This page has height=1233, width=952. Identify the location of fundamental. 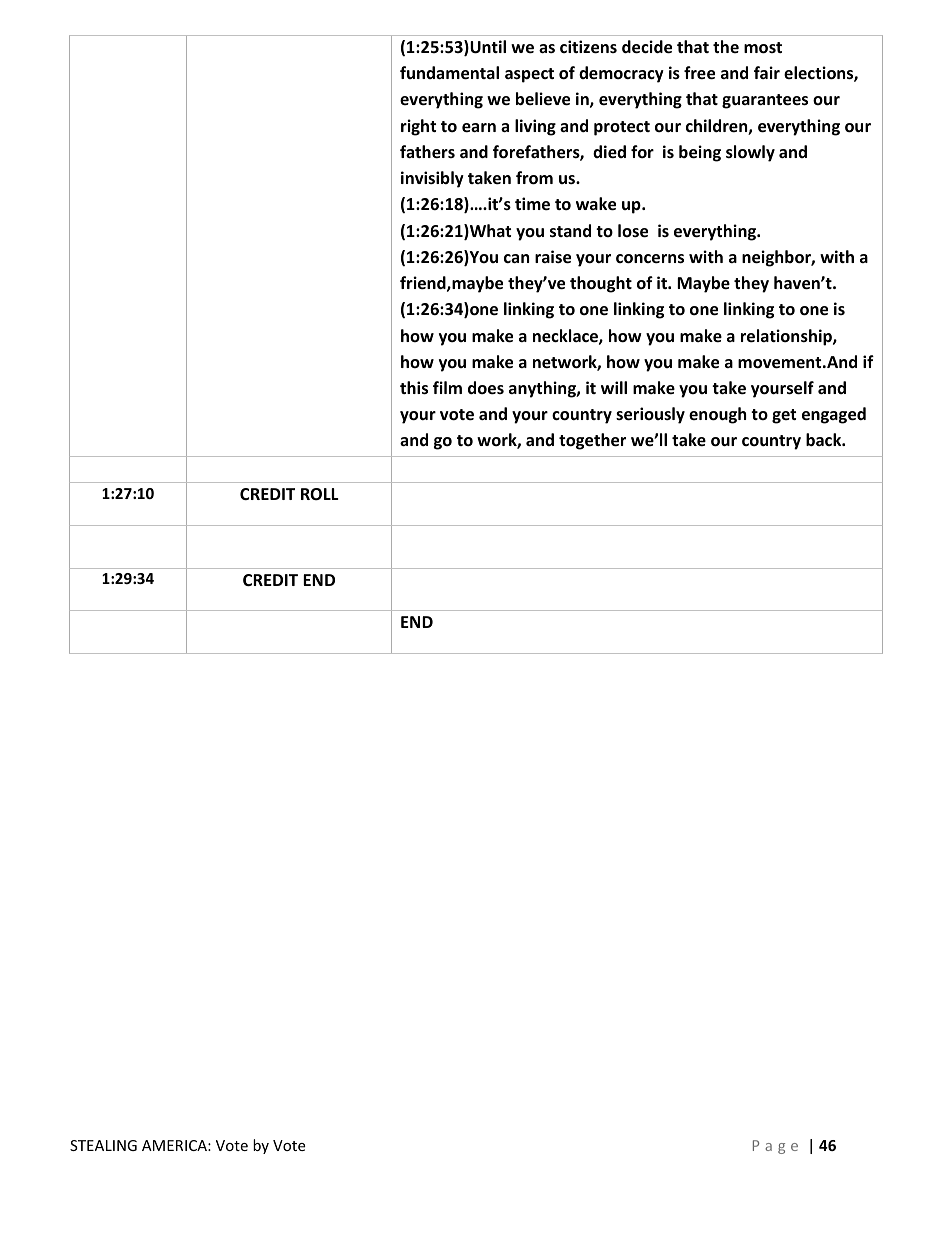
(449, 73).
